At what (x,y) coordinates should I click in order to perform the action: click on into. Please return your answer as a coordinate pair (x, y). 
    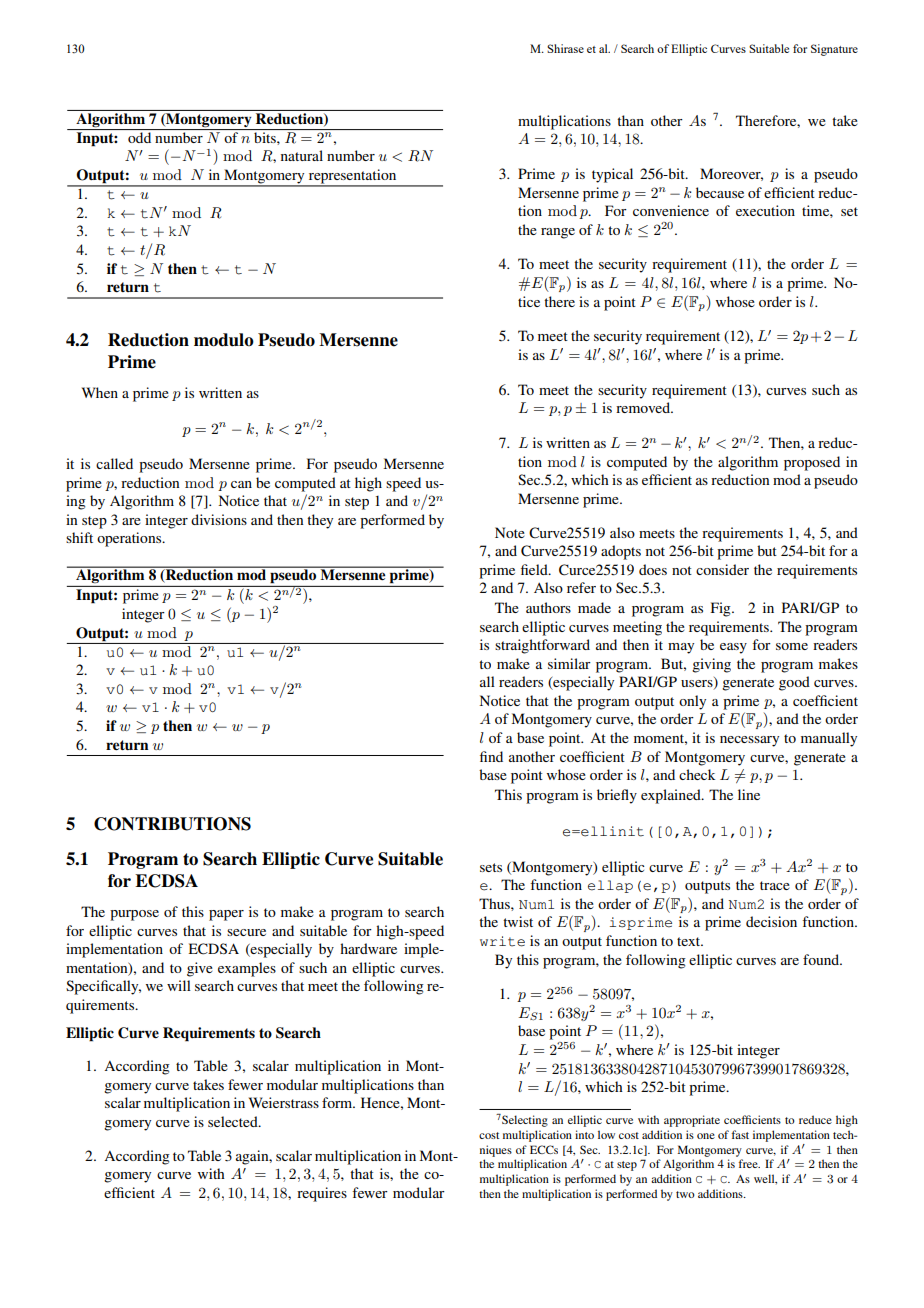
    Looking at the image, I should click on (584, 1134).
